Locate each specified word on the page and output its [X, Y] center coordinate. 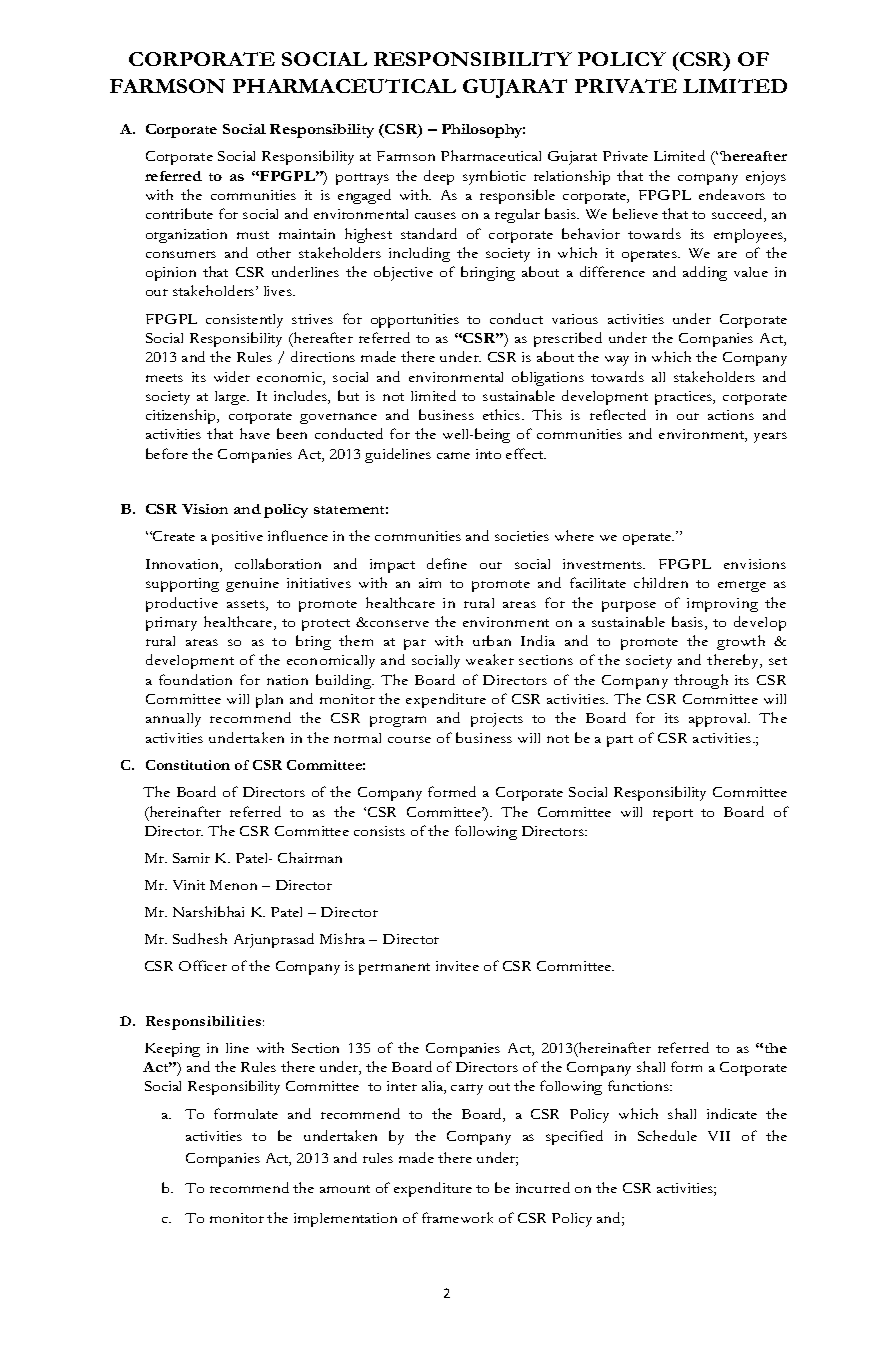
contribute [179, 213]
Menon [233, 885]
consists [379, 831]
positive [237, 538]
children [661, 582]
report [673, 815]
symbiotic [494, 177]
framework [457, 1217]
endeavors [732, 194]
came [453, 455]
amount [345, 1189]
